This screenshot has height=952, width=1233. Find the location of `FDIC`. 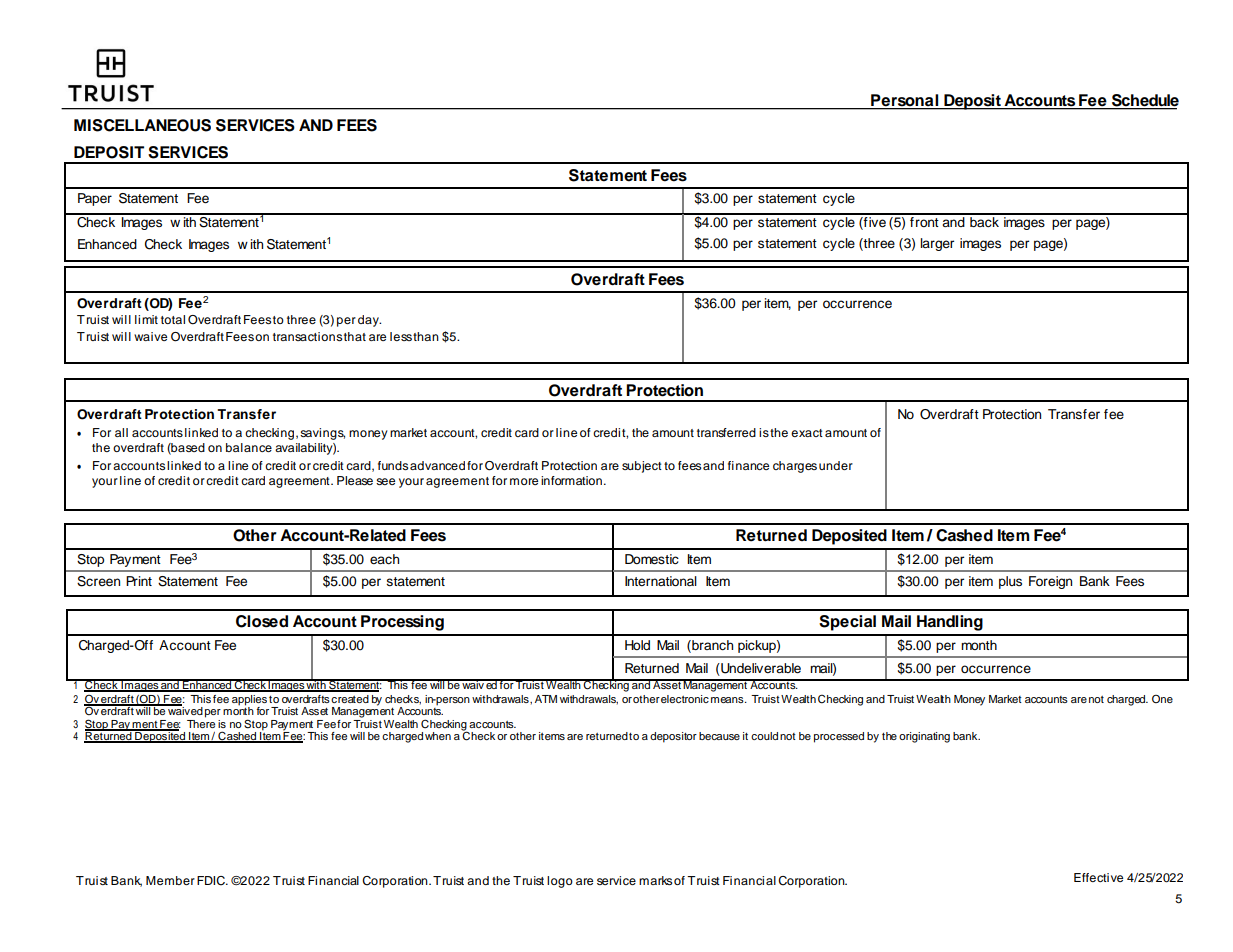

FDIC is located at coordinates (212, 881).
